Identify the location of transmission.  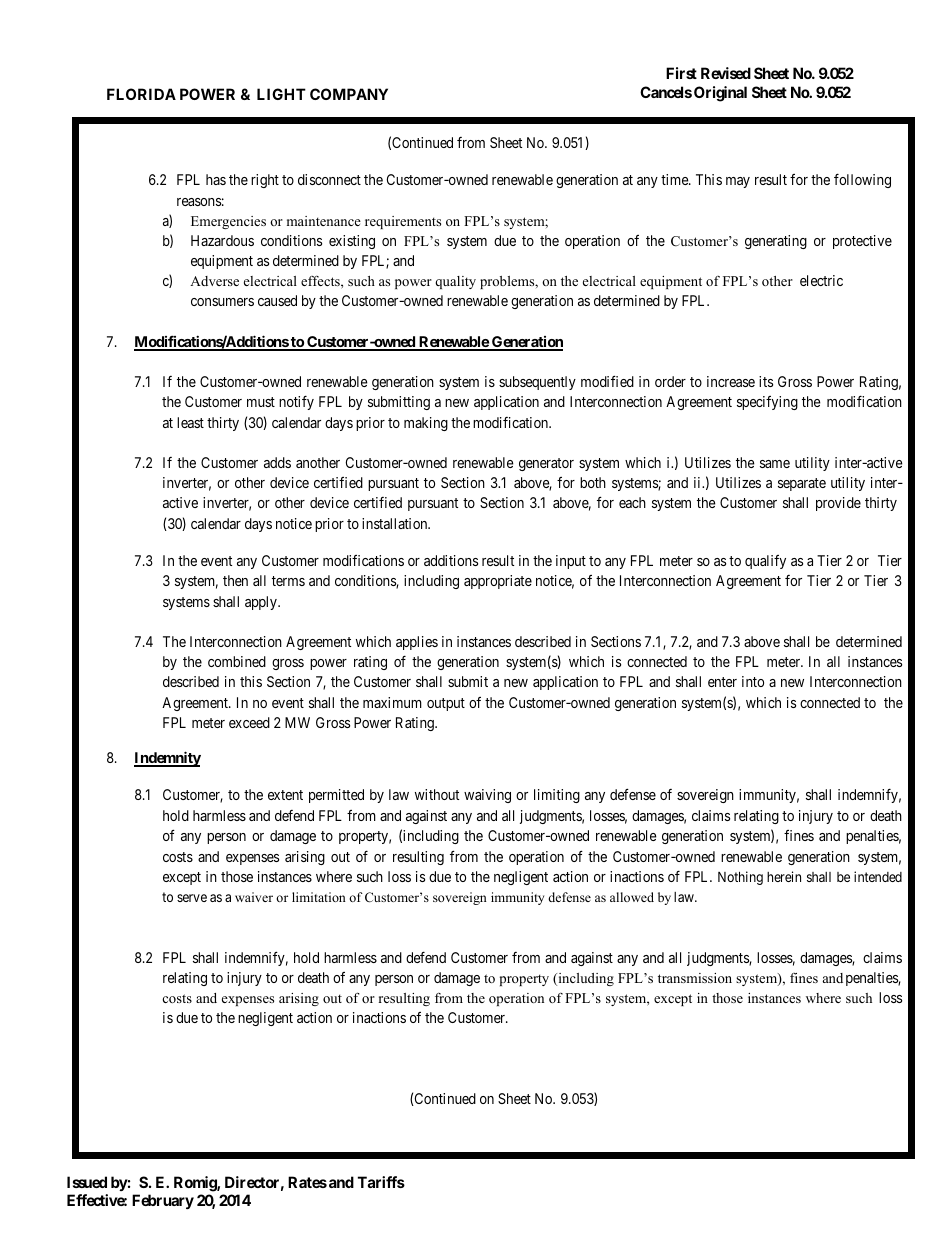
(695, 978).
